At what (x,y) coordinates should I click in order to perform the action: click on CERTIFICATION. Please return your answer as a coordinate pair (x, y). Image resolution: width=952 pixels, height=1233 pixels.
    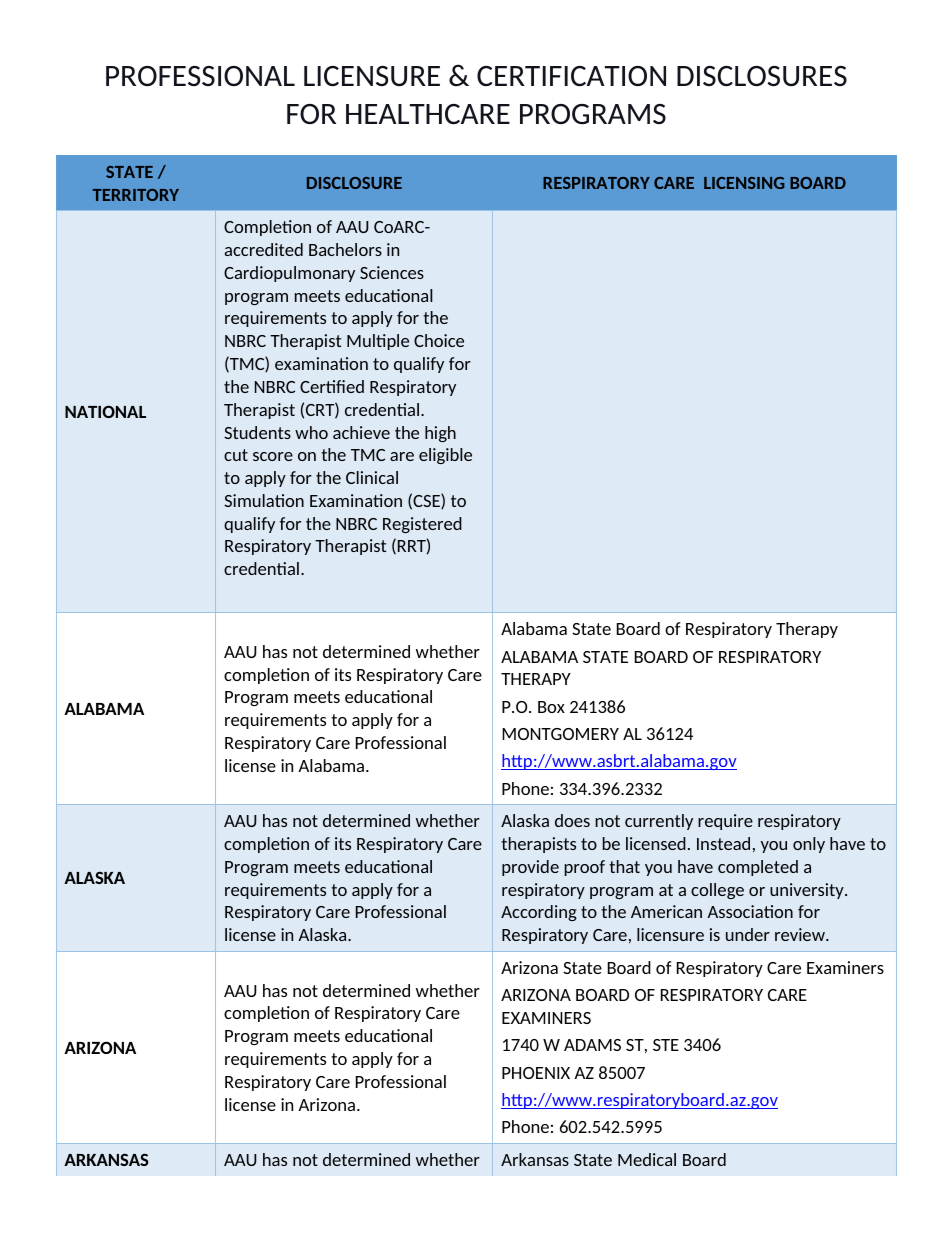
    Looking at the image, I should click on (571, 76).
